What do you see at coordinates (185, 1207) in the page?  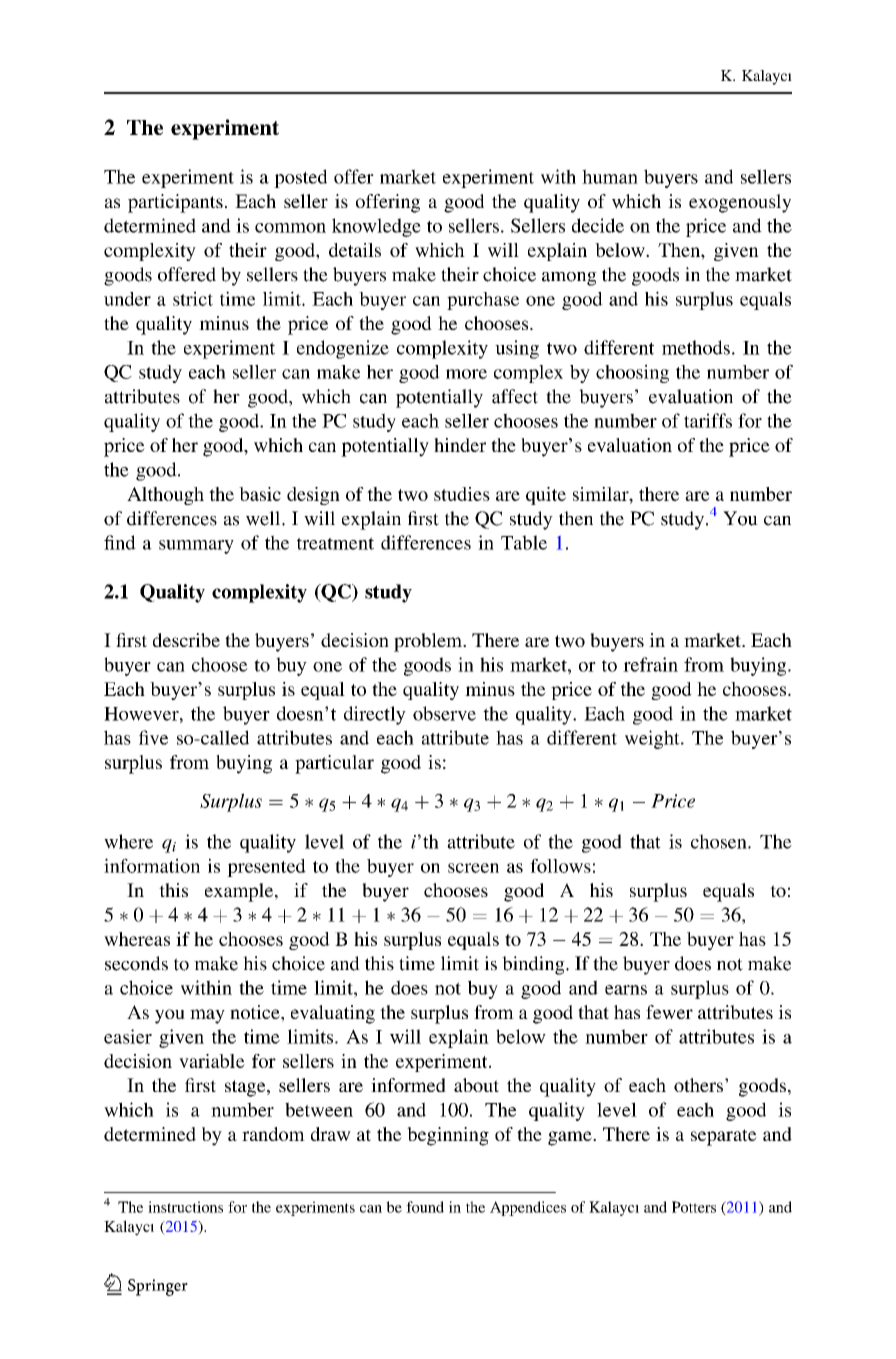 I see `instructions` at bounding box center [185, 1207].
